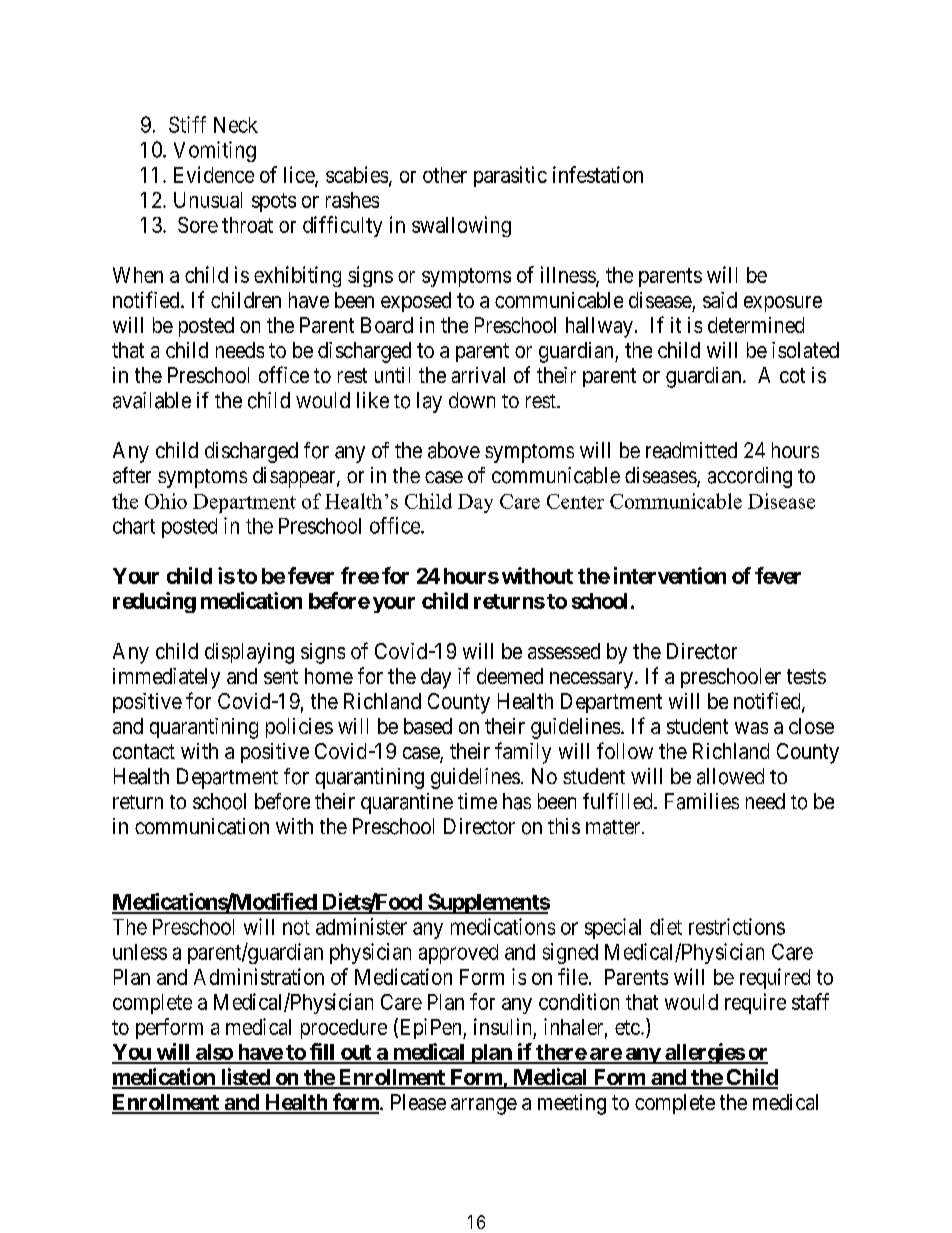 The width and height of the page is (952, 1233). I want to click on intervention, so click(670, 575).
